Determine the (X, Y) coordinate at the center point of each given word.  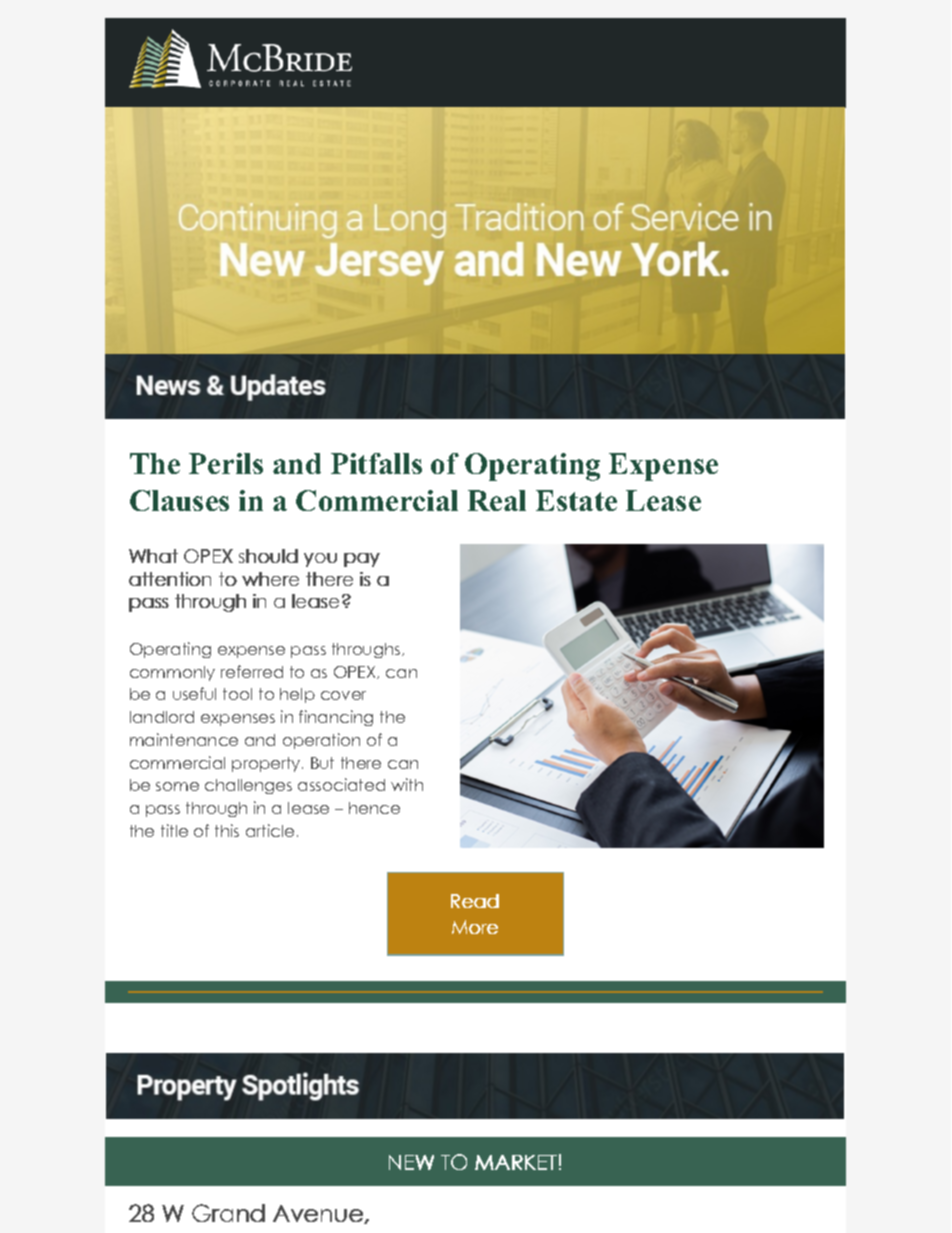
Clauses (179, 500)
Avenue (319, 1214)
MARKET (516, 1162)
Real (497, 500)
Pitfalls (376, 463)
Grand (228, 1213)
